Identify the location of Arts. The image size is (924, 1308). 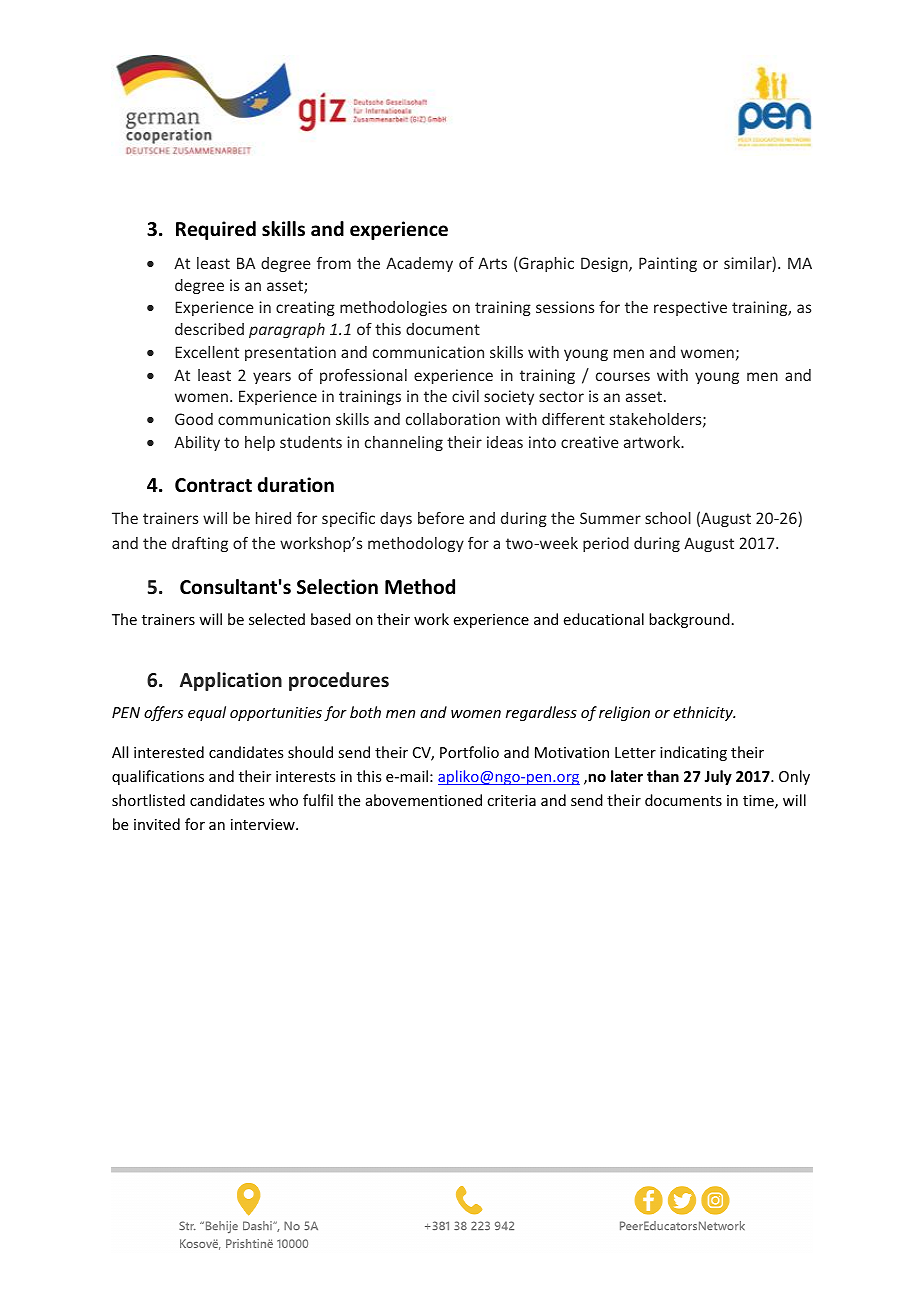
(492, 263).
